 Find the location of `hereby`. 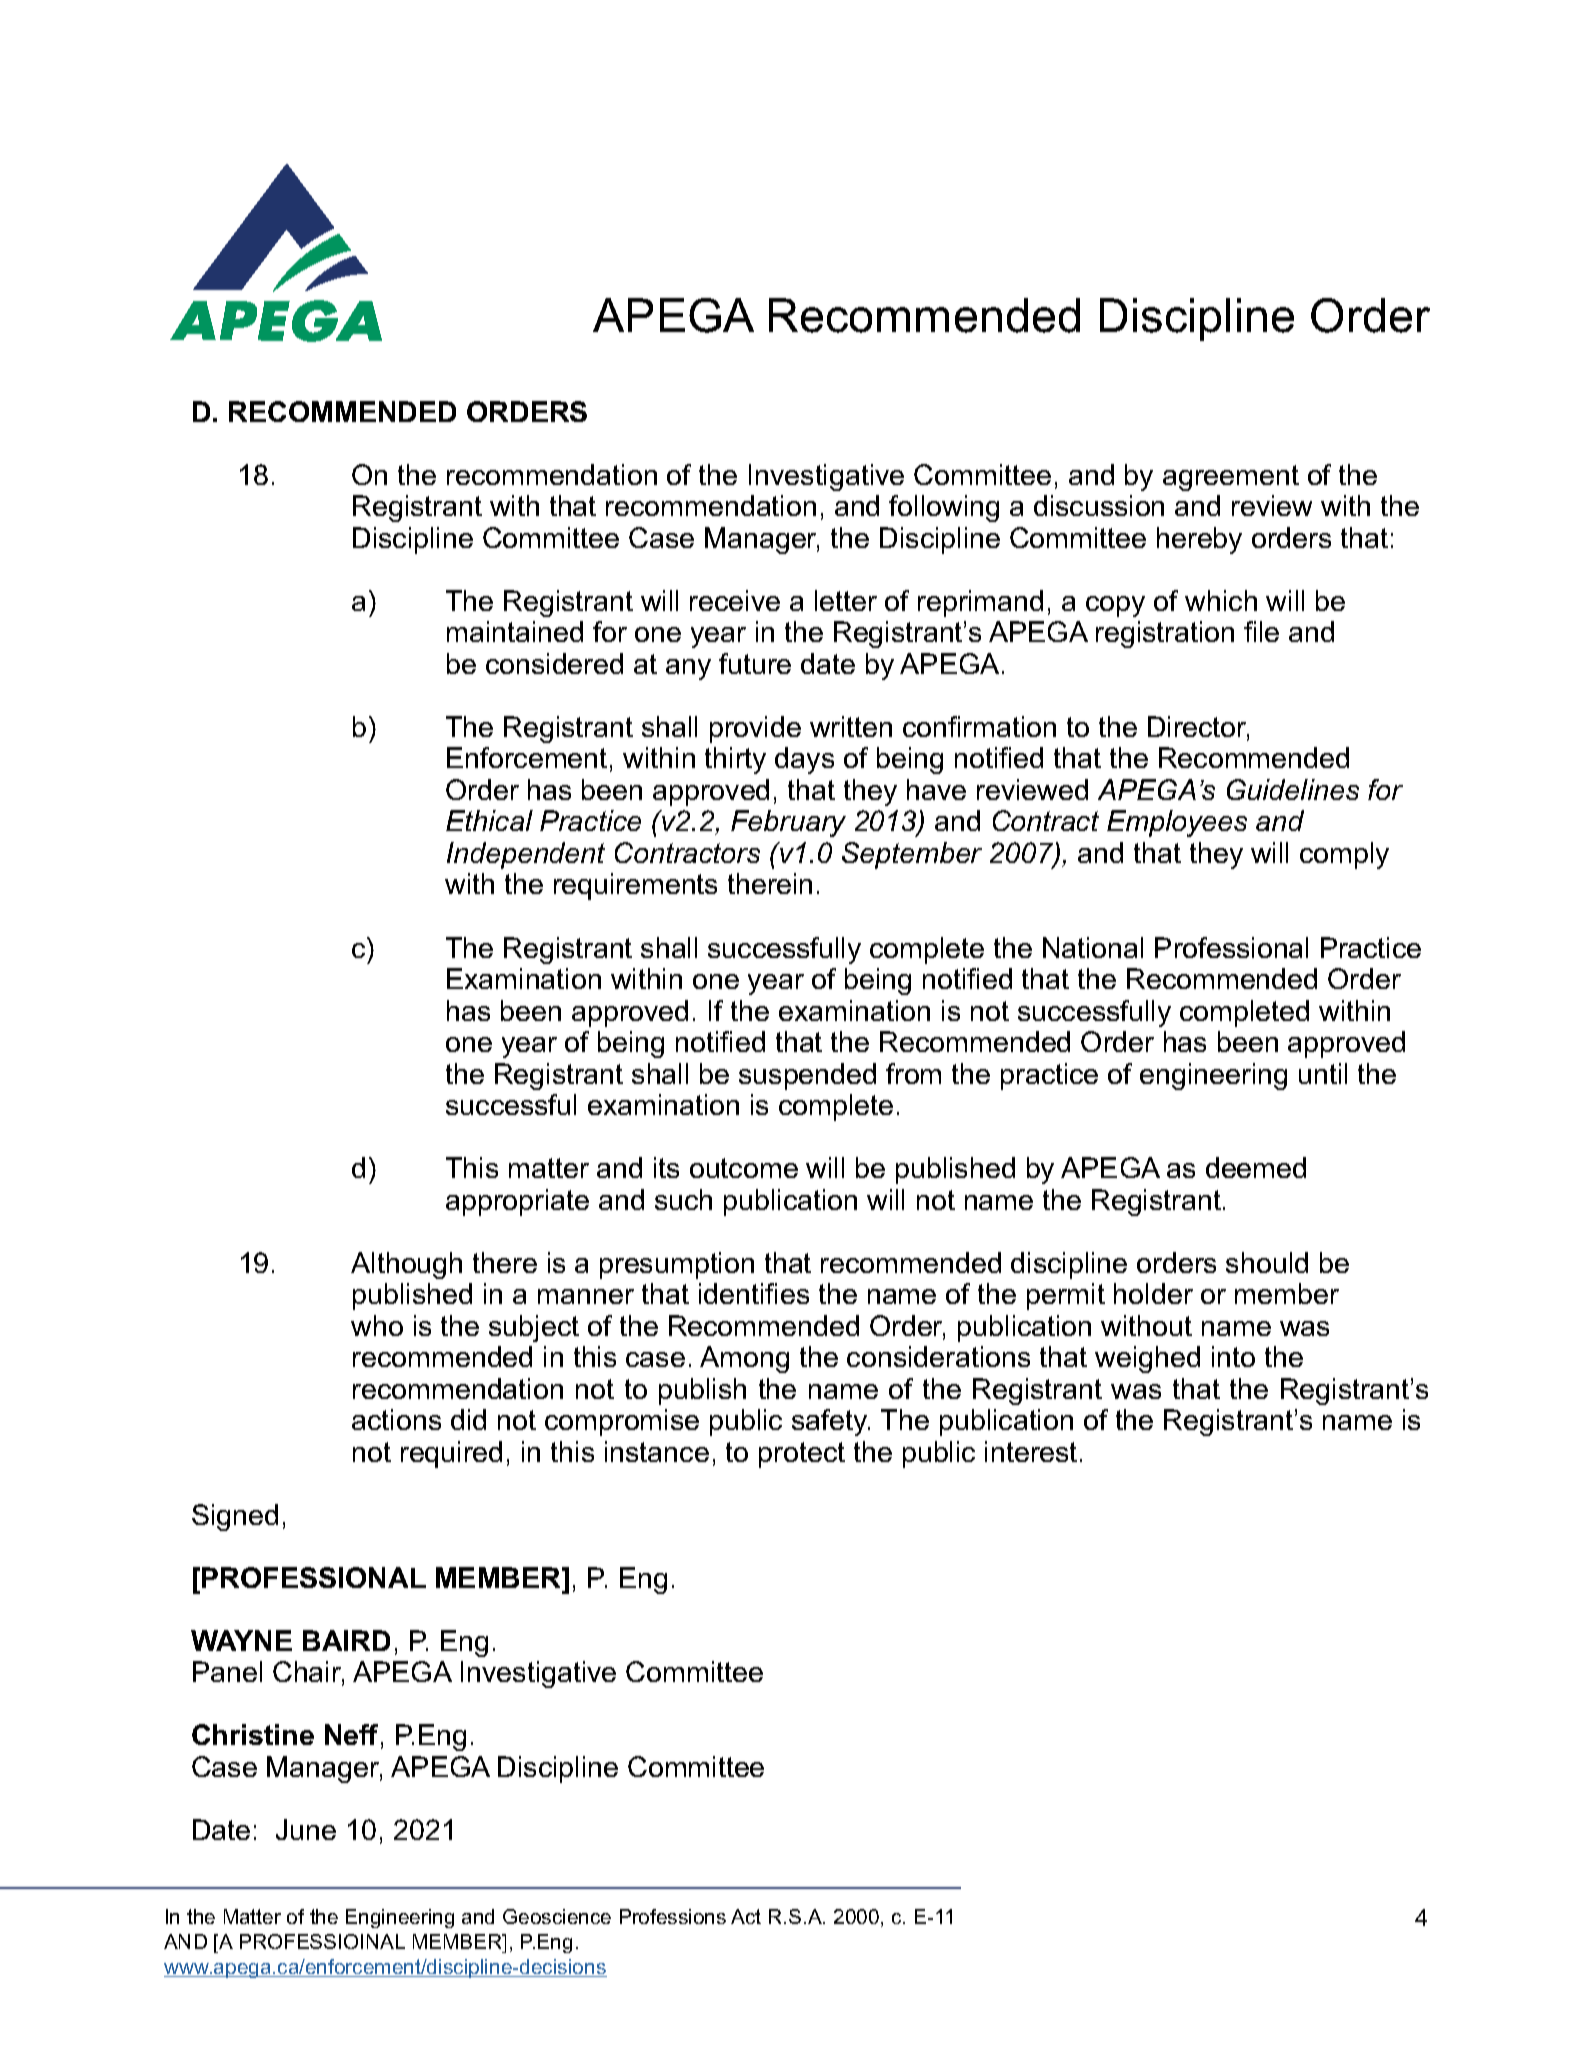

hereby is located at coordinates (1199, 540).
